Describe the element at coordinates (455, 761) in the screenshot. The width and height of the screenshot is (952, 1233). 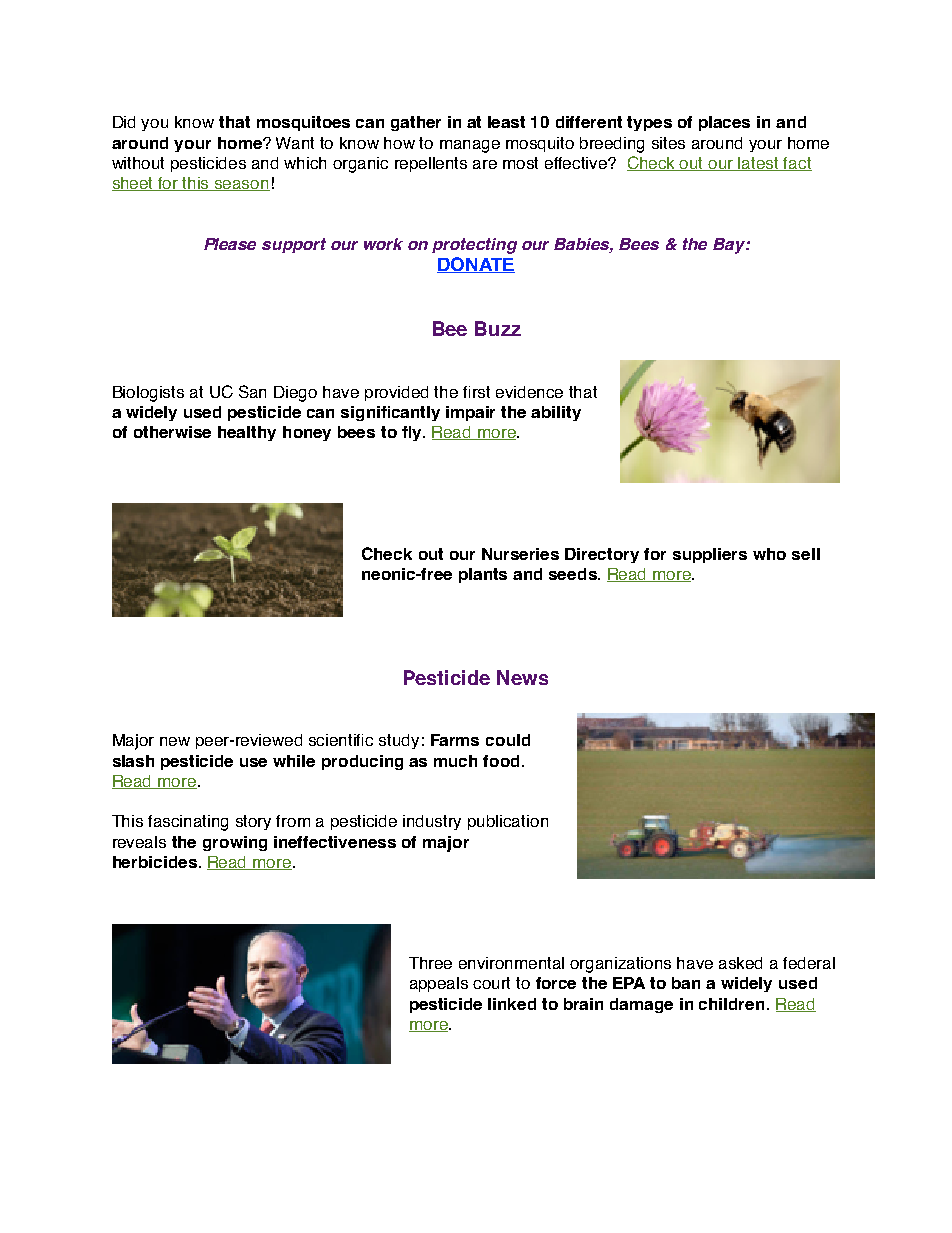
I see `much` at that location.
